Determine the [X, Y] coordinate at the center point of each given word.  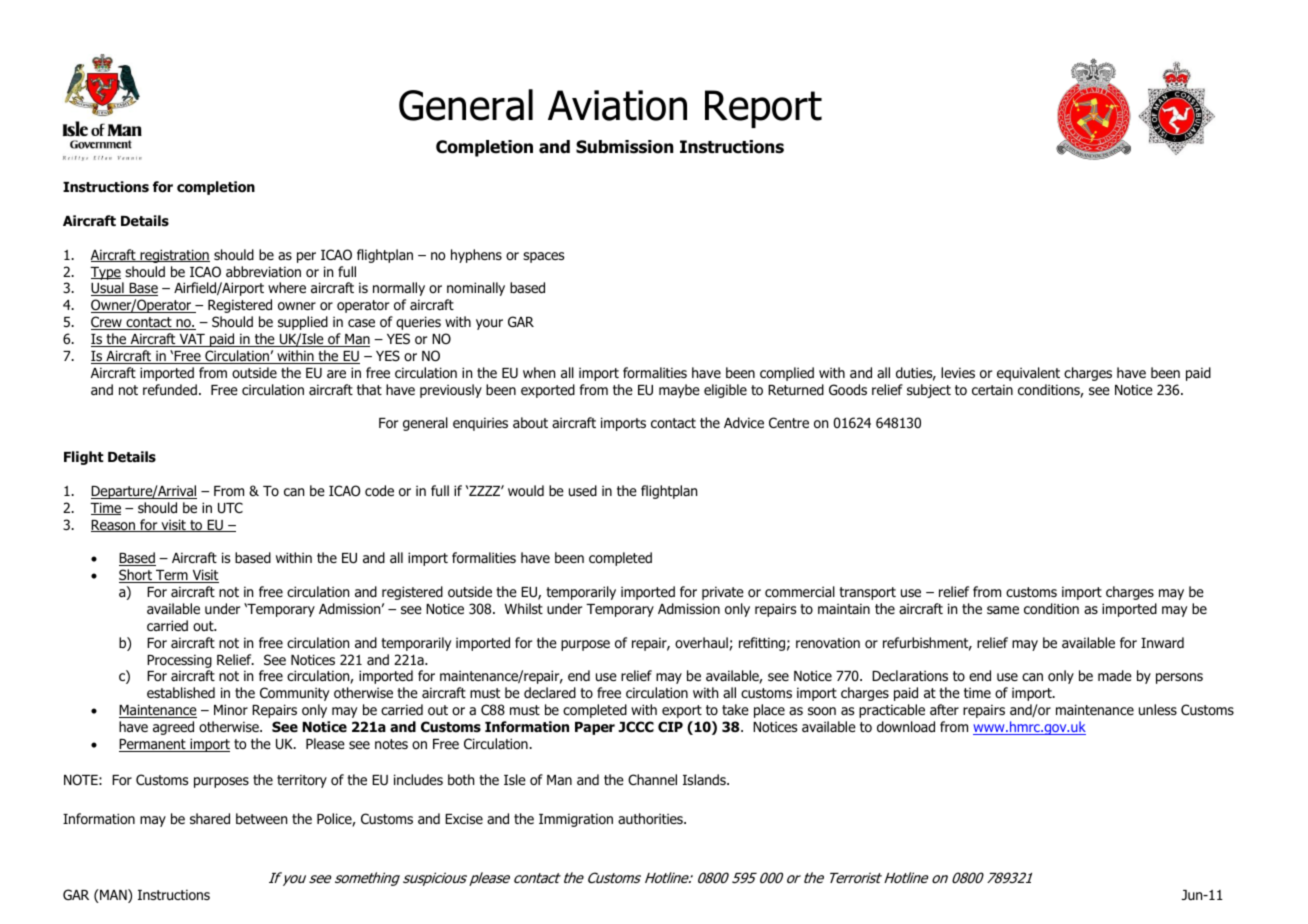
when [539, 372]
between [261, 818]
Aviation [617, 105]
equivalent [1028, 374]
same [1003, 610]
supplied [303, 323]
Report [763, 109]
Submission [624, 147]
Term [172, 576]
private [723, 593]
